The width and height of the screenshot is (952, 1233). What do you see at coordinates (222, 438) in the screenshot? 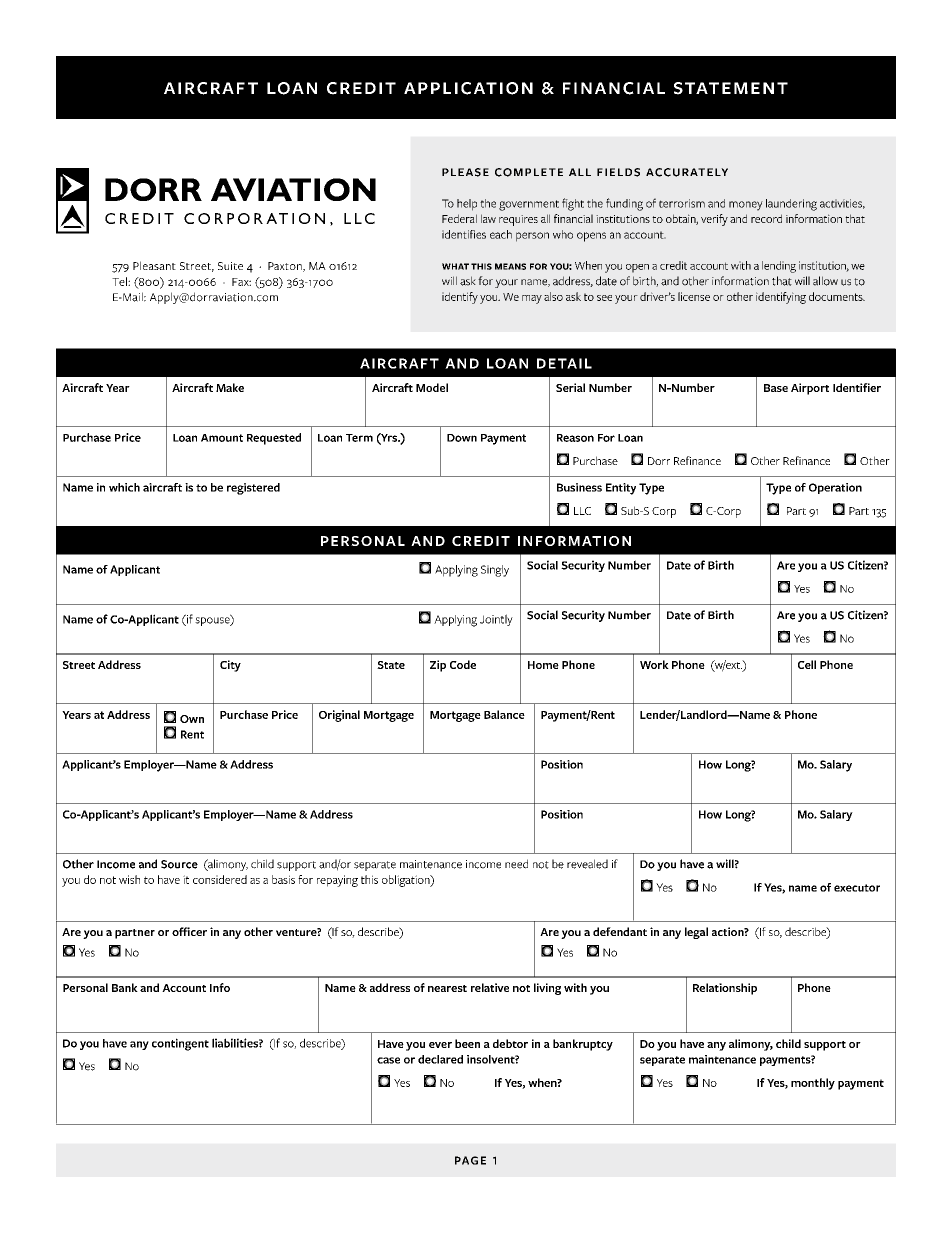
I see `Amount` at bounding box center [222, 438].
